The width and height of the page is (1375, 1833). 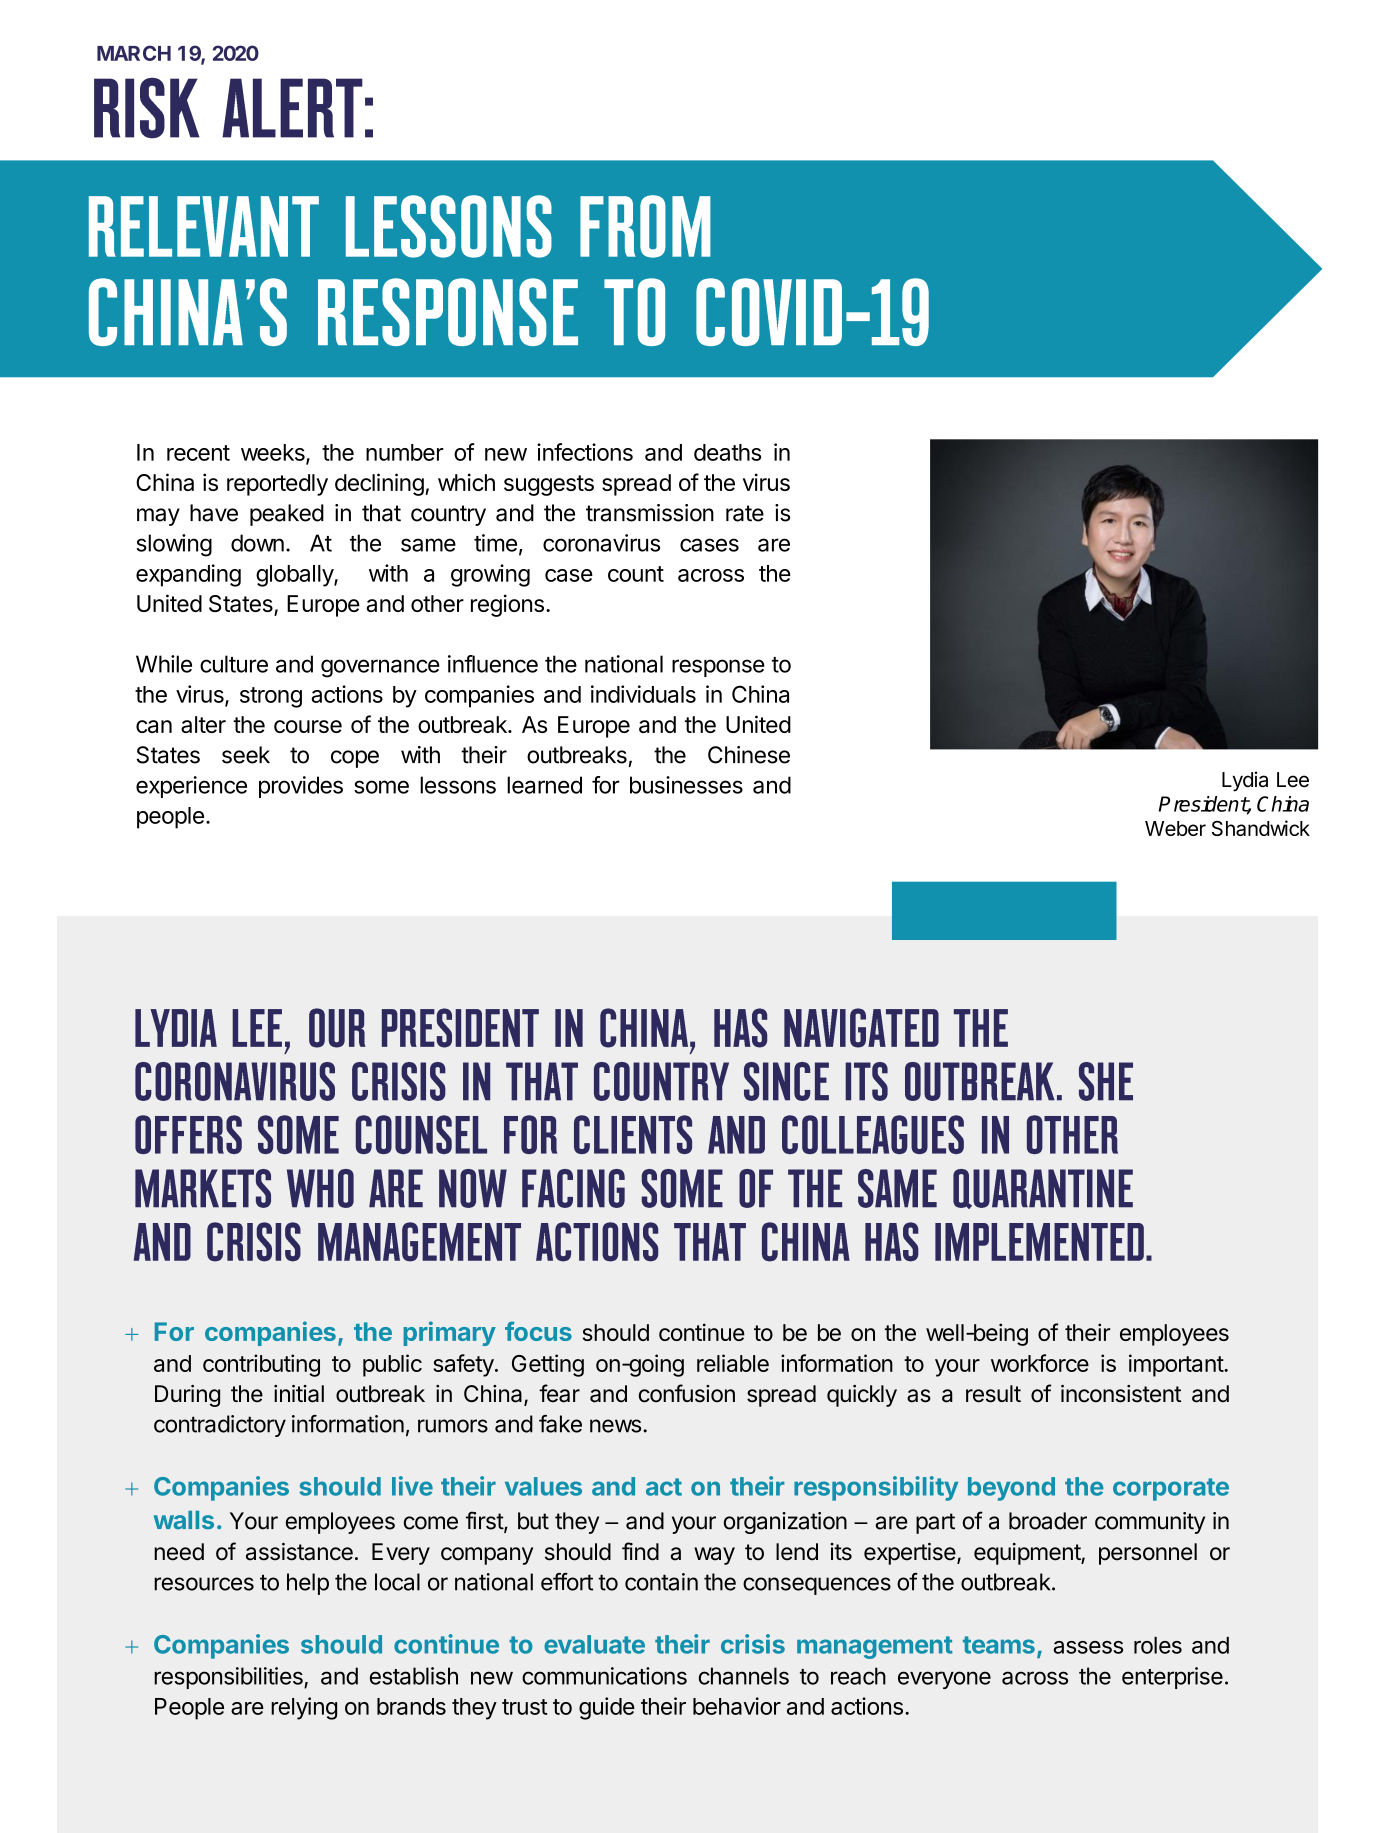 What do you see at coordinates (1175, 828) in the page?
I see `Weber` at bounding box center [1175, 828].
